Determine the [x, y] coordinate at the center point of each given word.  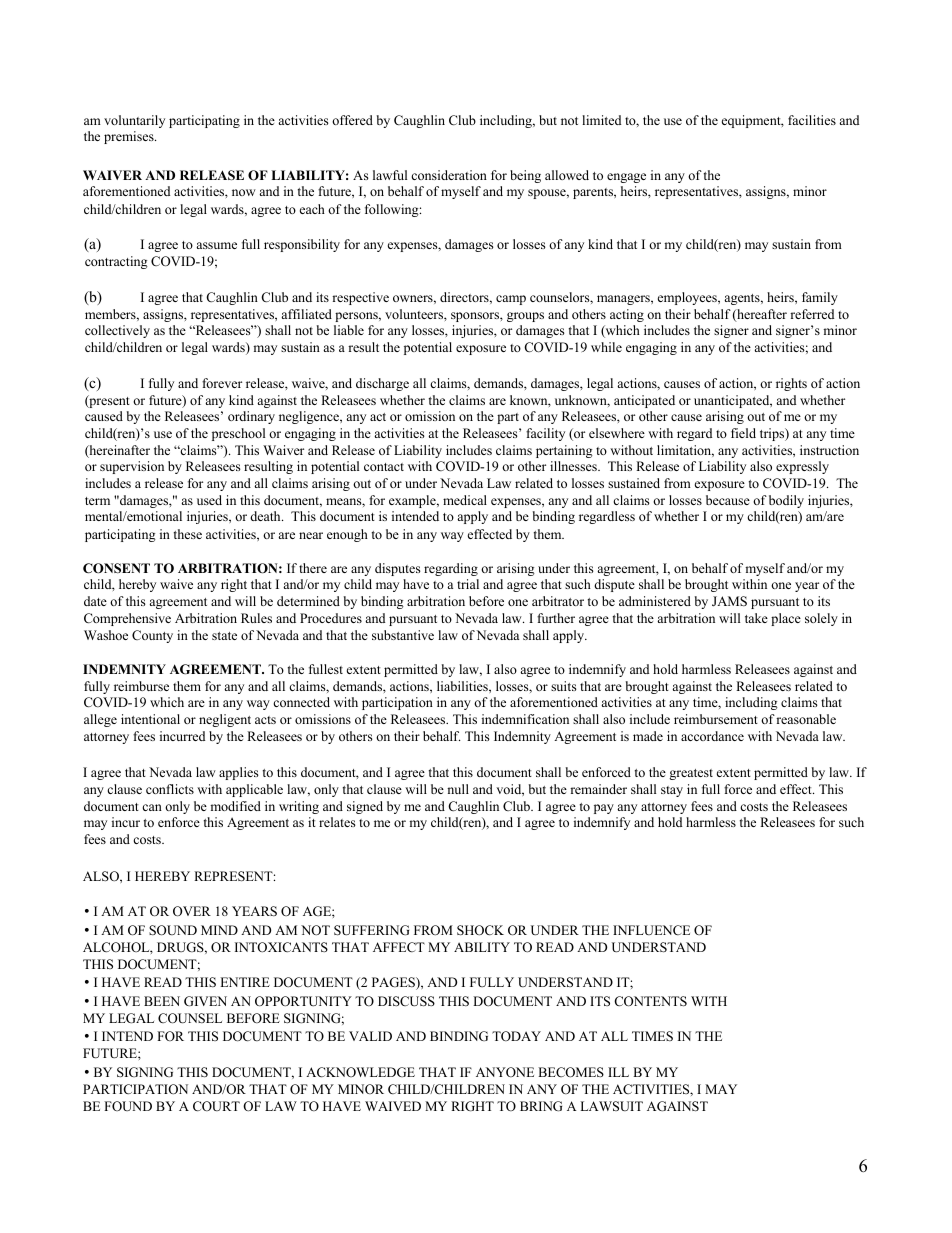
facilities [812, 120]
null [458, 789]
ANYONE [505, 1072]
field [743, 433]
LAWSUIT [611, 1106]
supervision [132, 467]
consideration [449, 175]
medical [465, 500]
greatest [691, 774]
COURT [216, 1106]
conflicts [170, 789]
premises [130, 137]
